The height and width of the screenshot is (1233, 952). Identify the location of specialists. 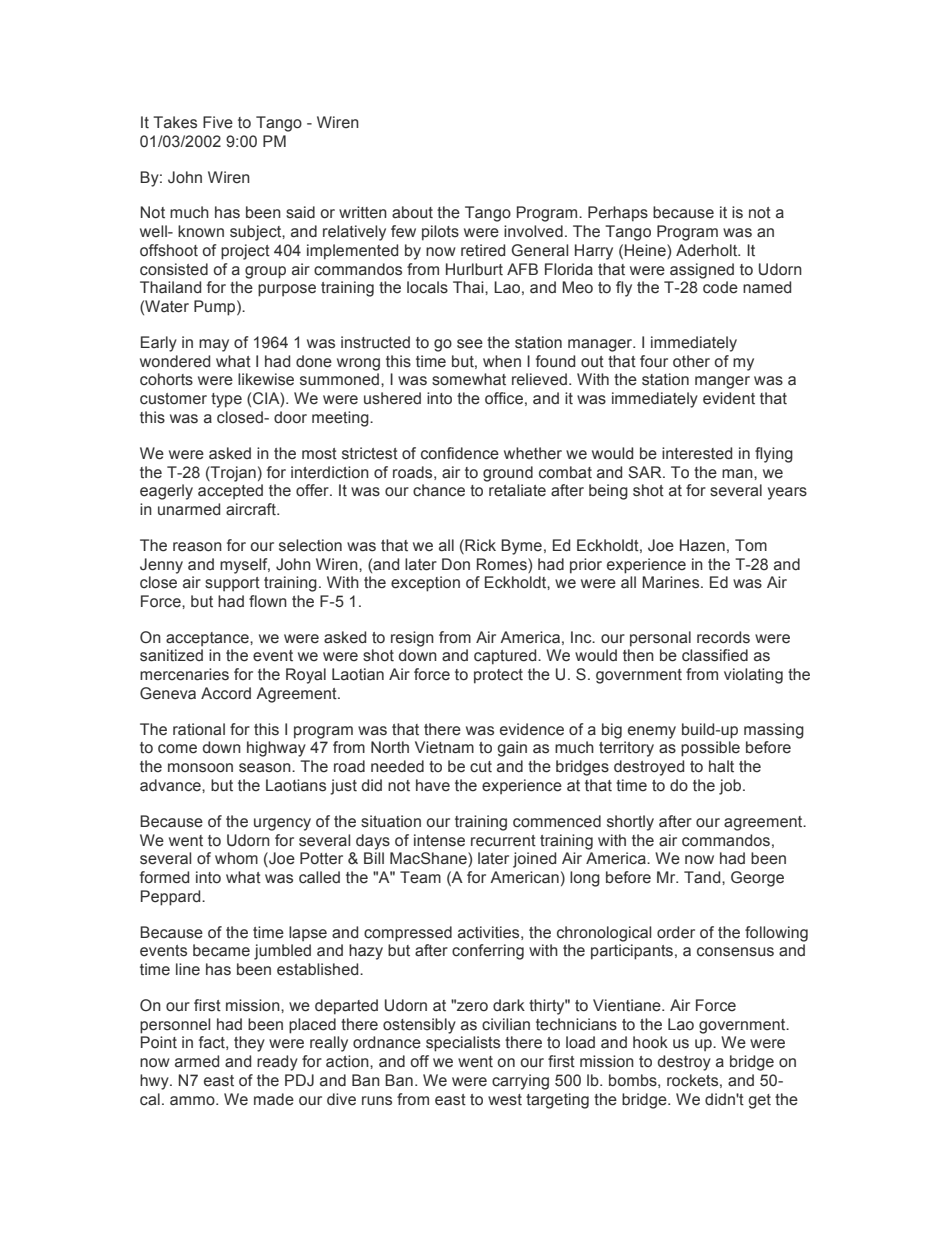
(463, 1044).
